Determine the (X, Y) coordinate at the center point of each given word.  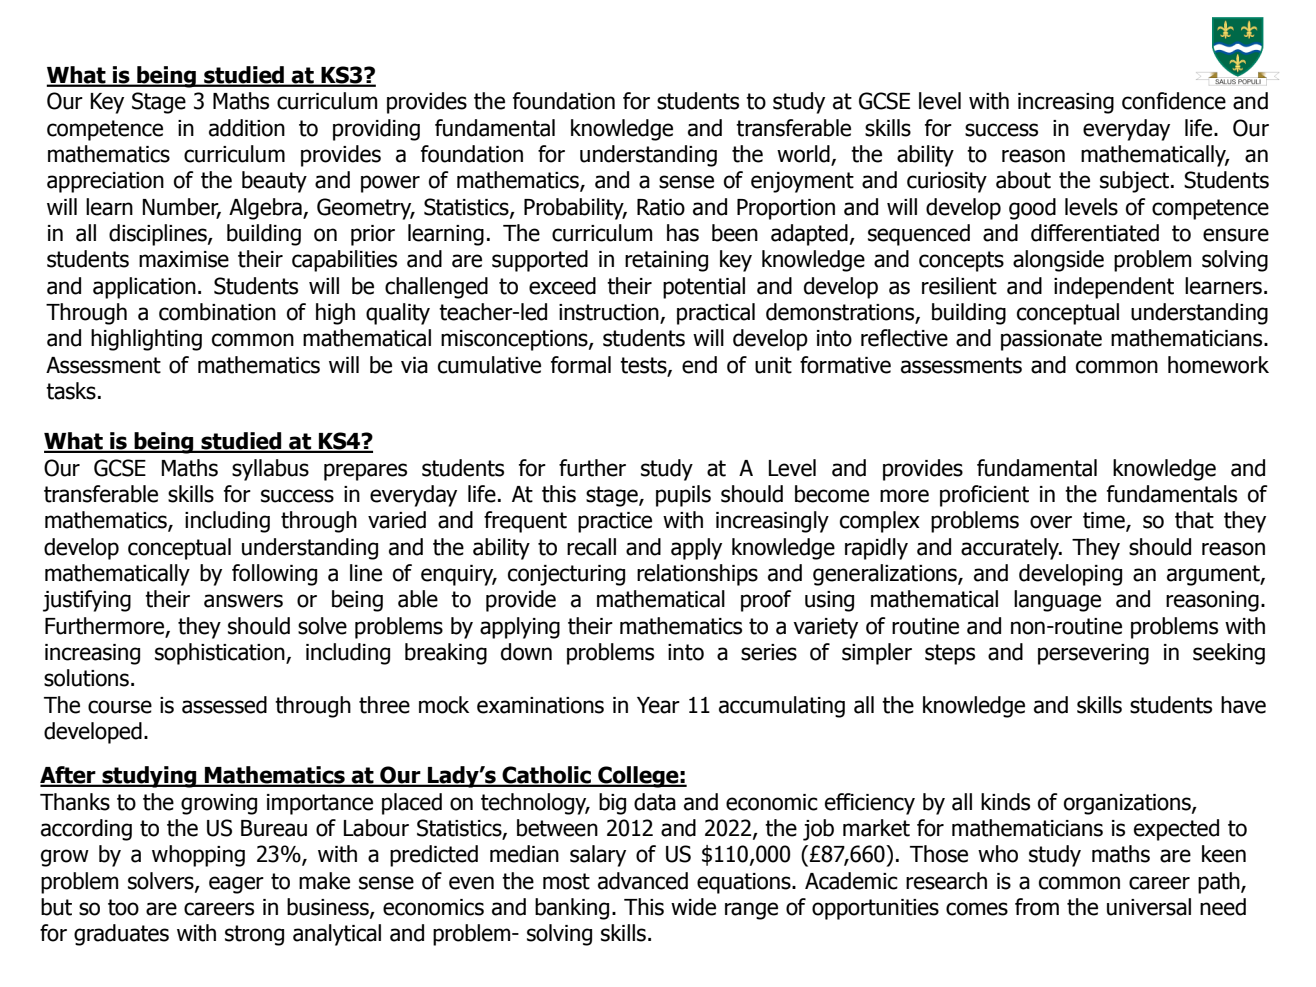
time (1105, 521)
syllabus (270, 470)
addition (247, 128)
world (804, 155)
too (123, 907)
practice (615, 522)
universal (1149, 907)
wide (693, 907)
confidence (1174, 101)
